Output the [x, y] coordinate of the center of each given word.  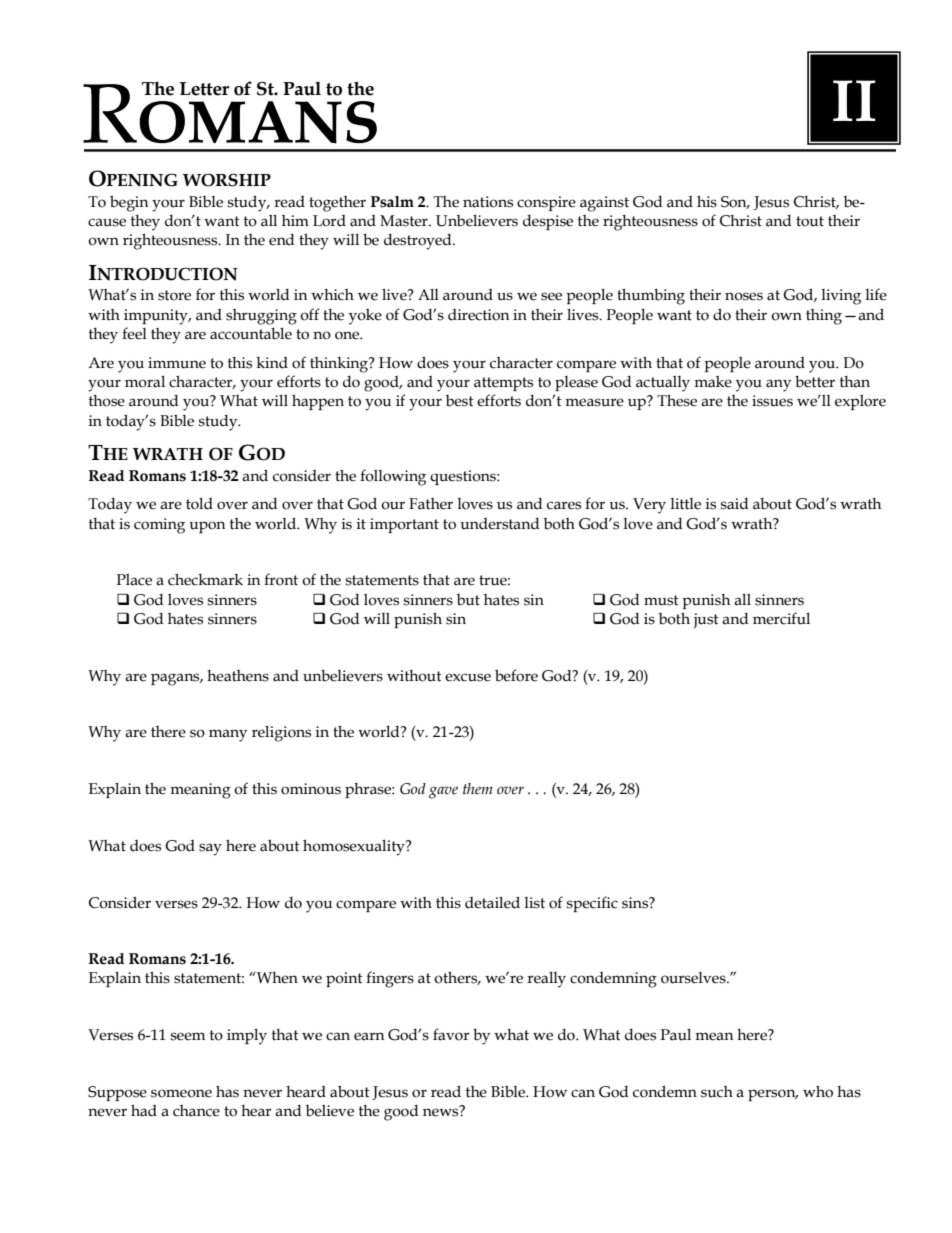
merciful [781, 618]
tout [810, 221]
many [228, 735]
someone [181, 1093]
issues [772, 401]
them [478, 789]
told [199, 504]
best [460, 401]
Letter [204, 89]
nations [488, 202]
